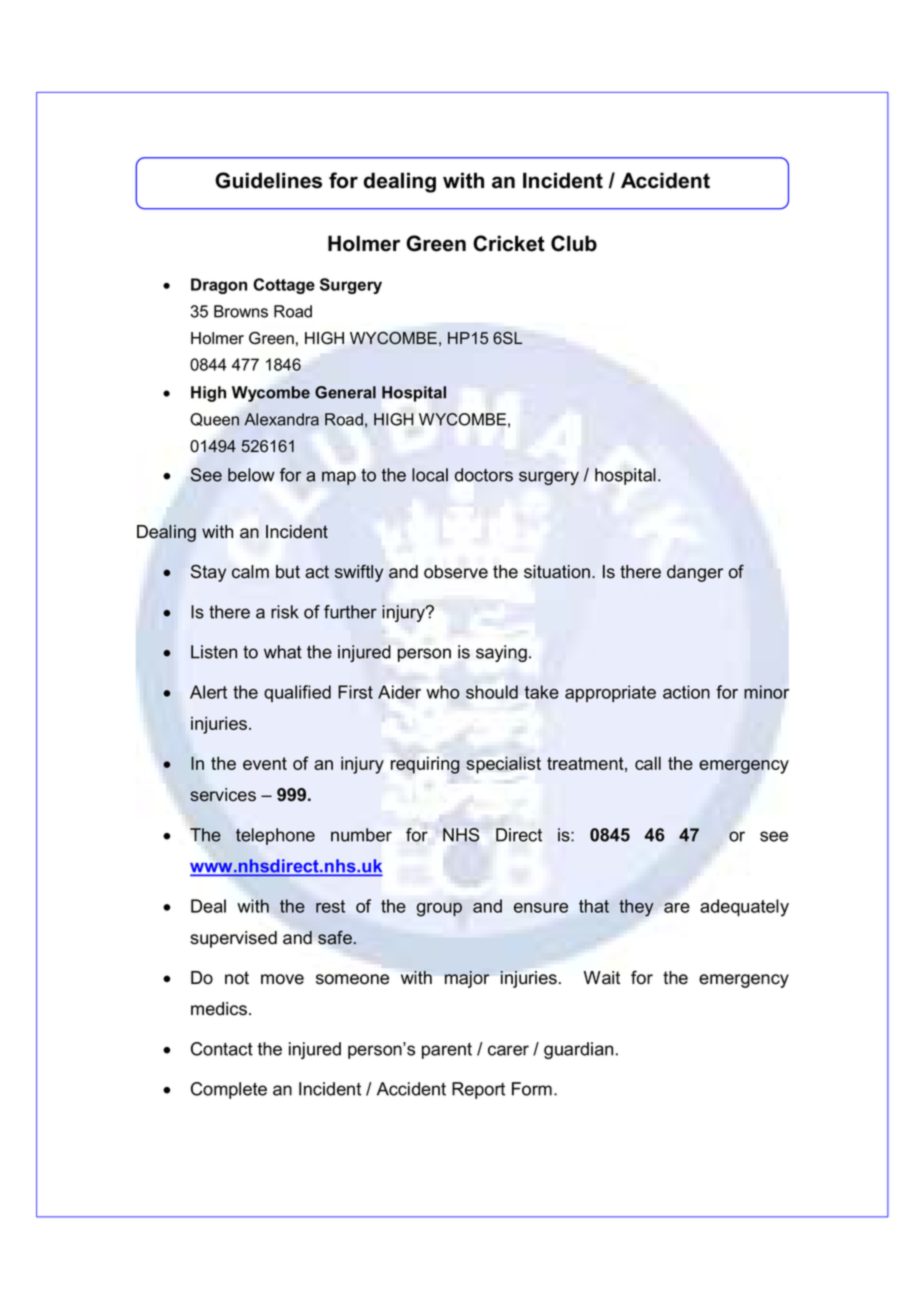 The width and height of the image is (924, 1308). What do you see at coordinates (268, 180) in the image?
I see `Guidelines` at bounding box center [268, 180].
